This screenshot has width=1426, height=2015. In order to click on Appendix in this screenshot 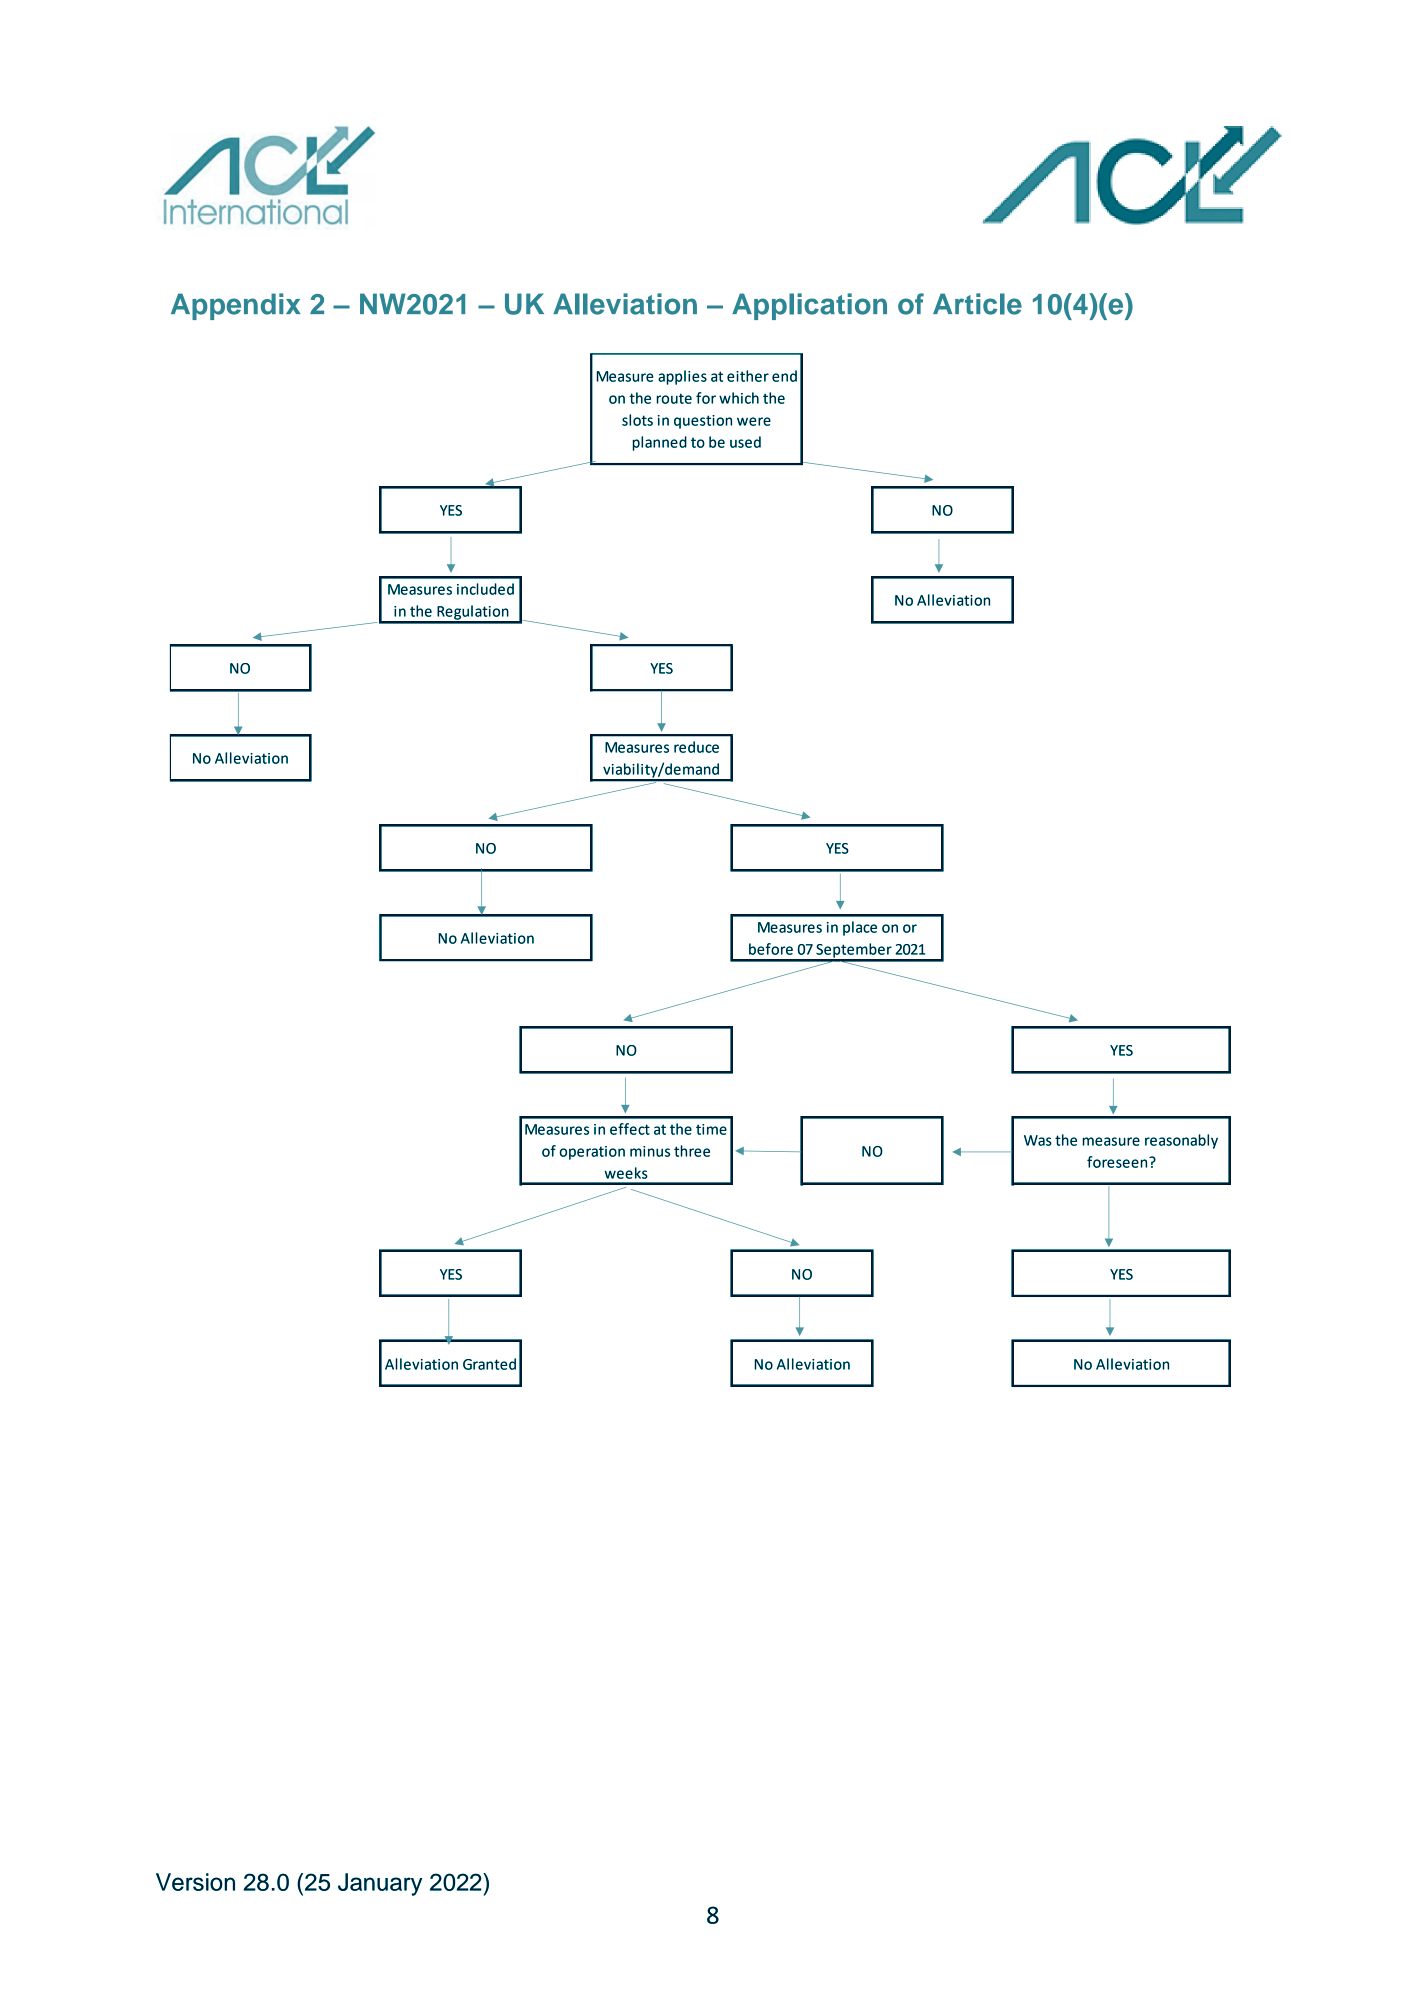, I will do `click(236, 306)`.
